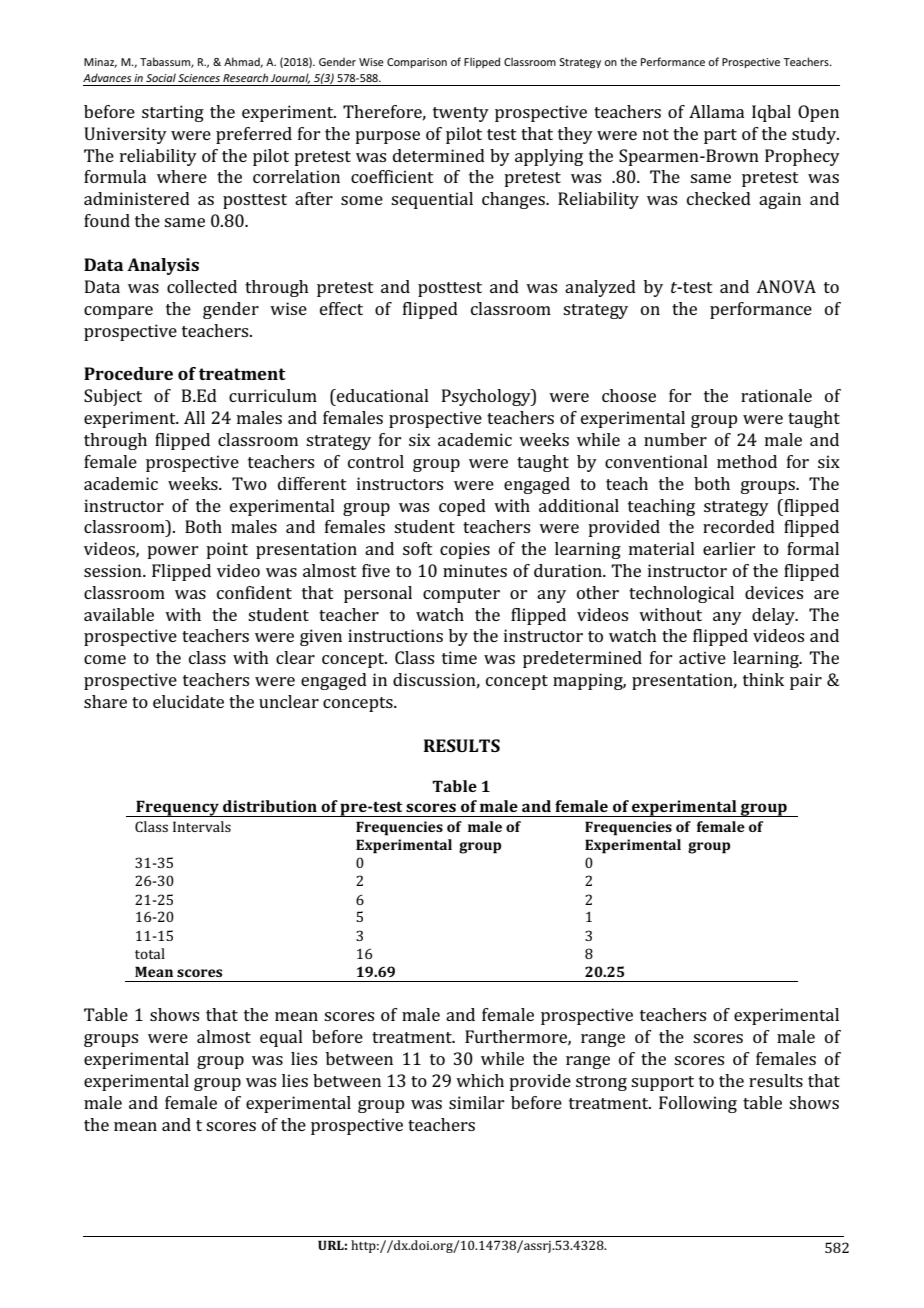  I want to click on Allama, so click(716, 111).
